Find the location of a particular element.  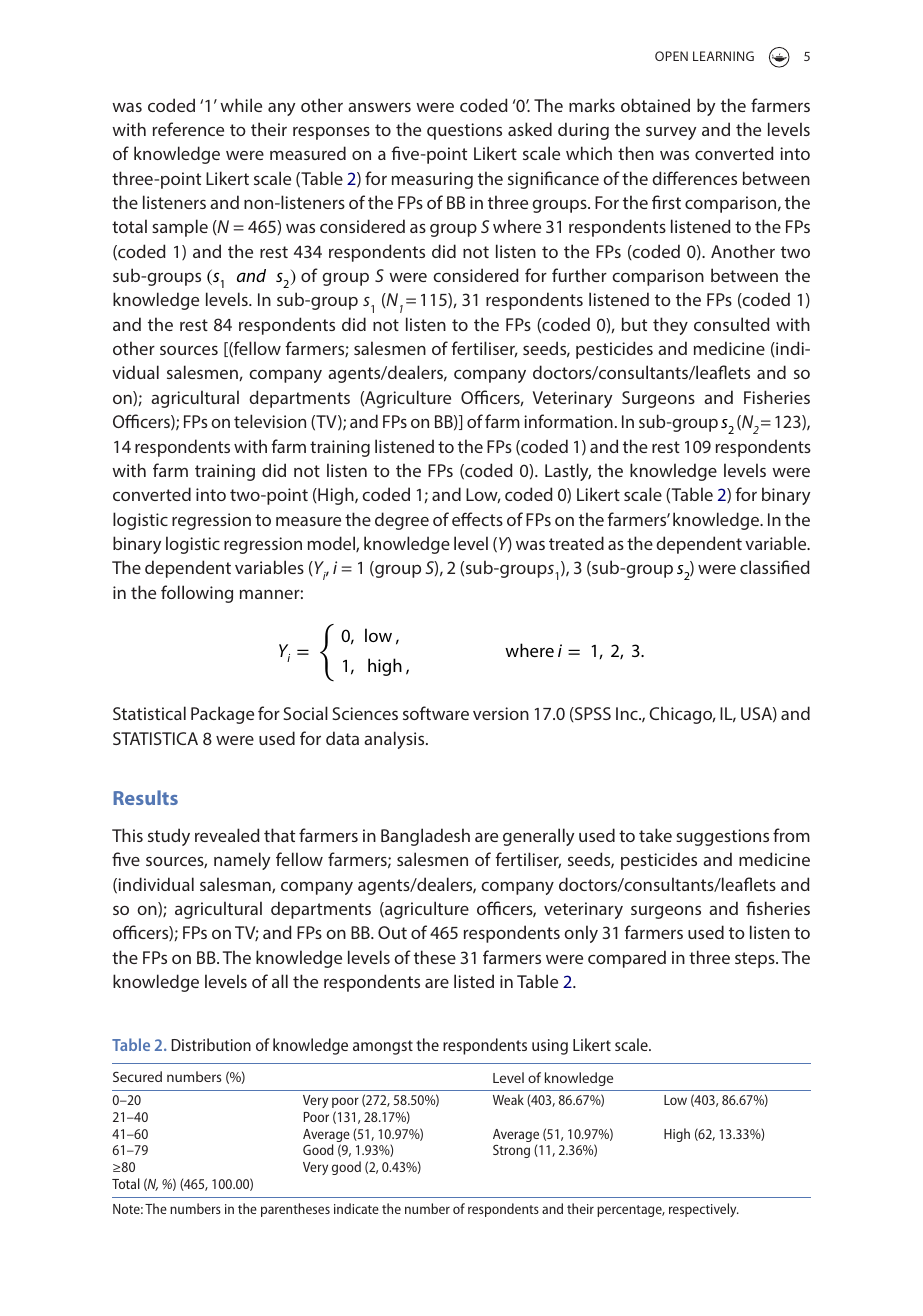

consulted is located at coordinates (732, 324).
